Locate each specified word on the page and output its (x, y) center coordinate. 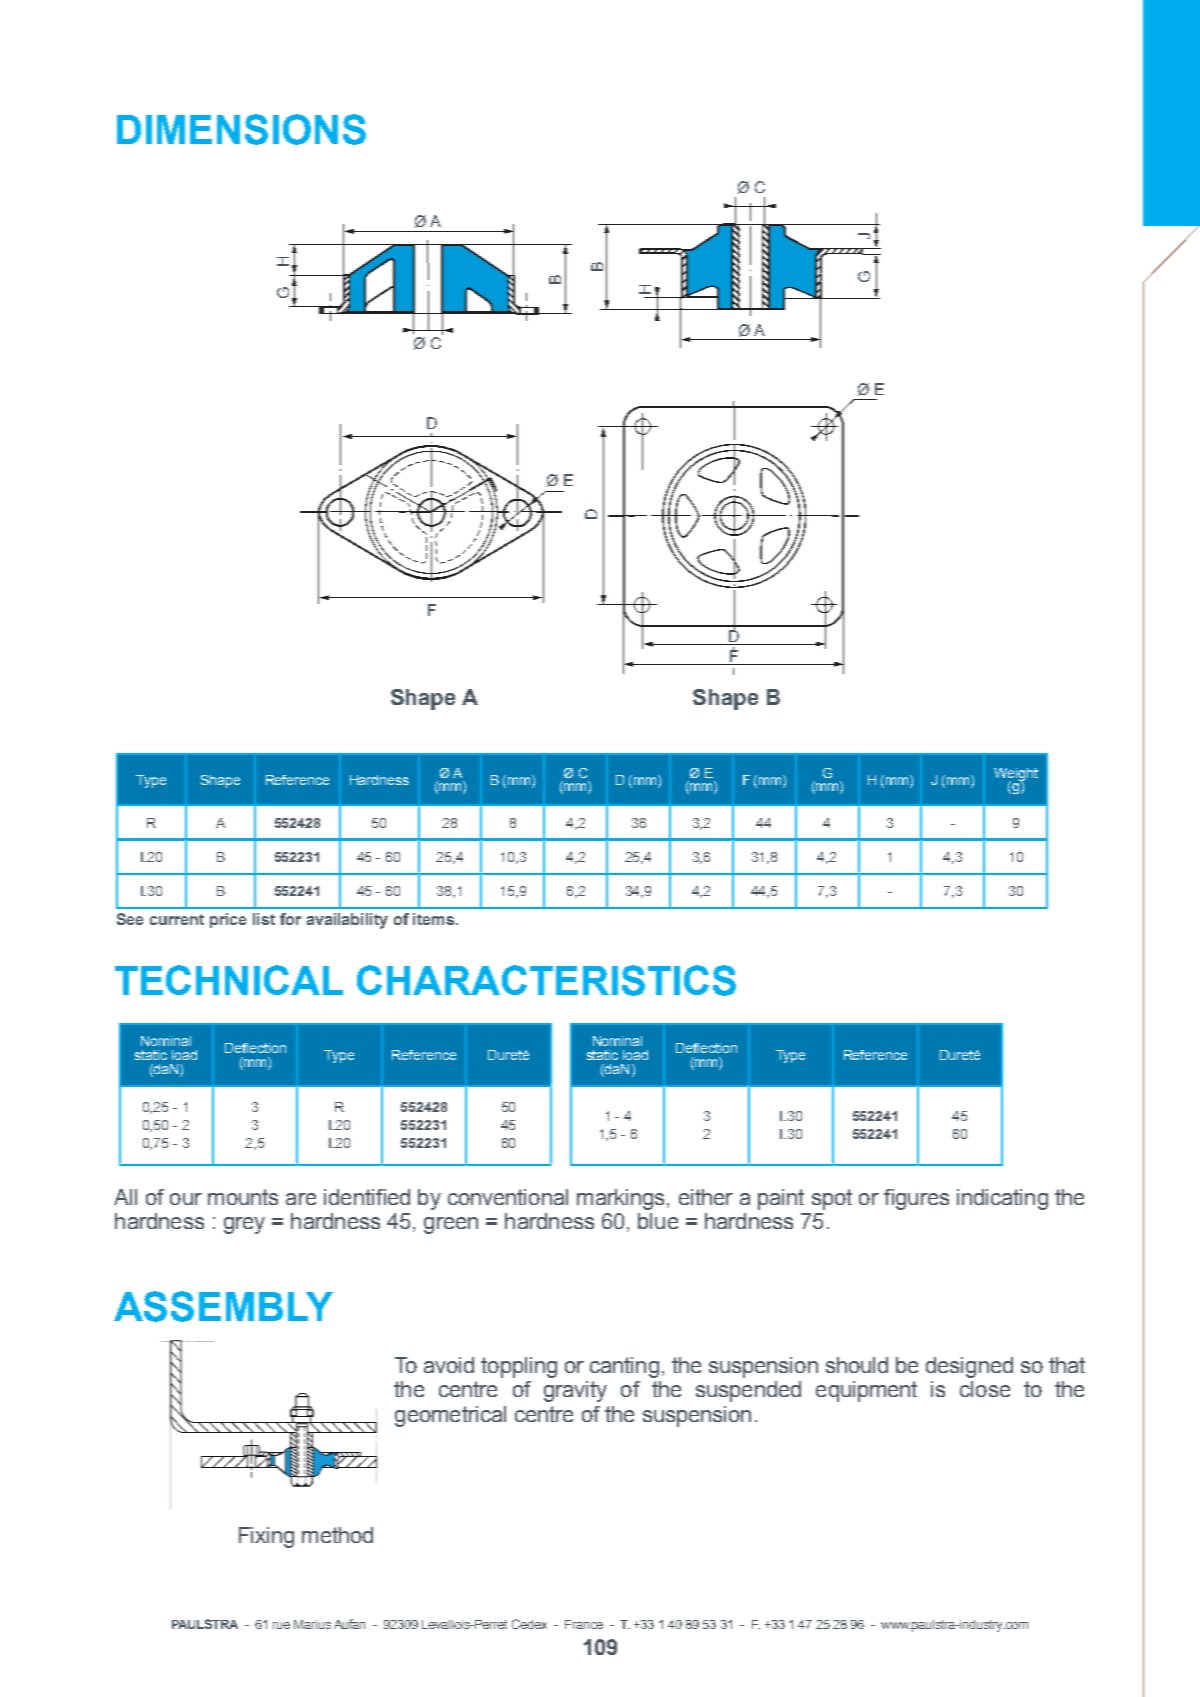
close (985, 1389)
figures (916, 1199)
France (584, 1624)
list (264, 919)
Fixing (266, 1537)
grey (244, 1225)
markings (620, 1199)
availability (347, 921)
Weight (1016, 776)
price (228, 920)
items (433, 919)
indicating (1002, 1199)
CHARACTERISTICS (546, 980)
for (290, 919)
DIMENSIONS (241, 129)
